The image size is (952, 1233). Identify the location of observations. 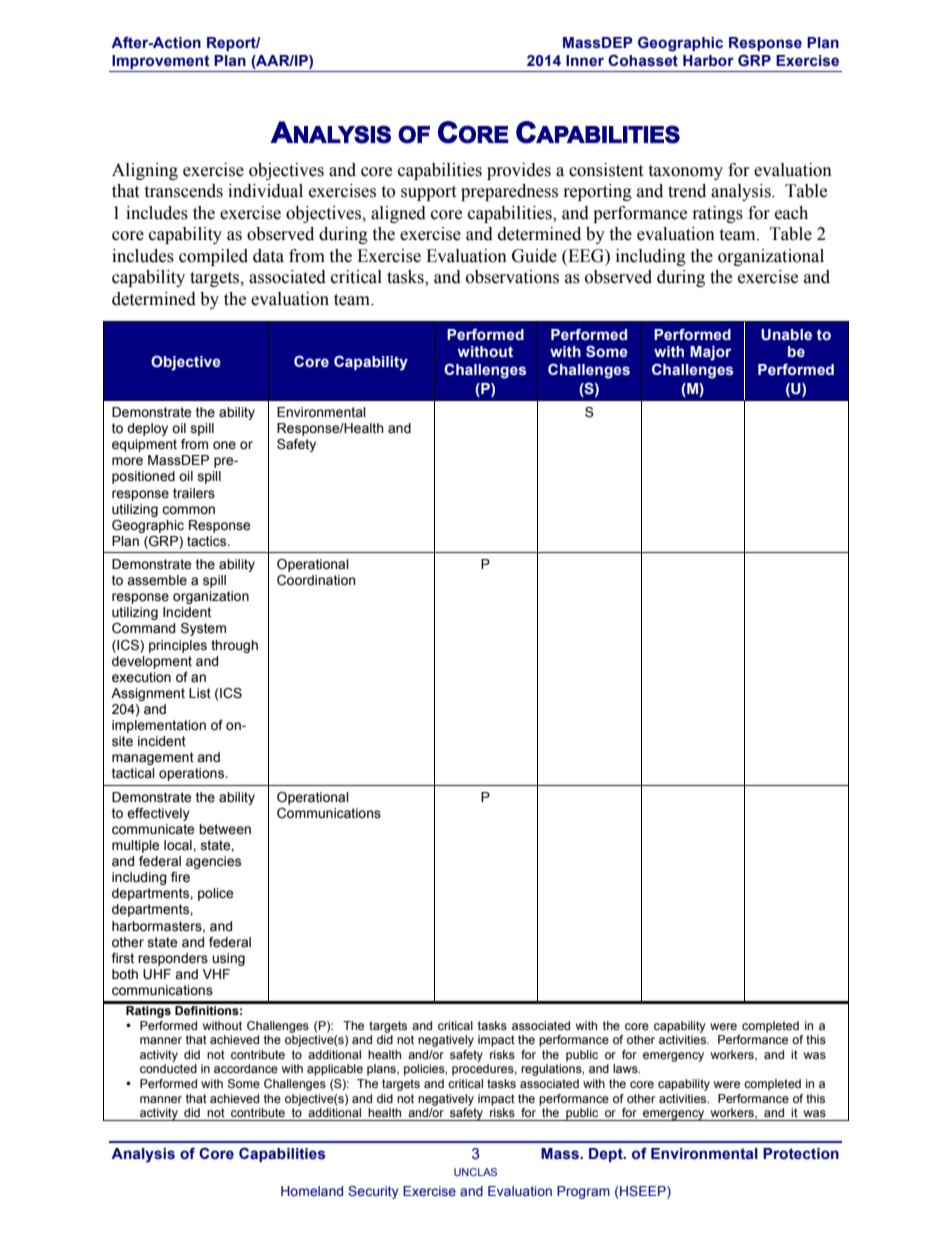
(512, 277).
